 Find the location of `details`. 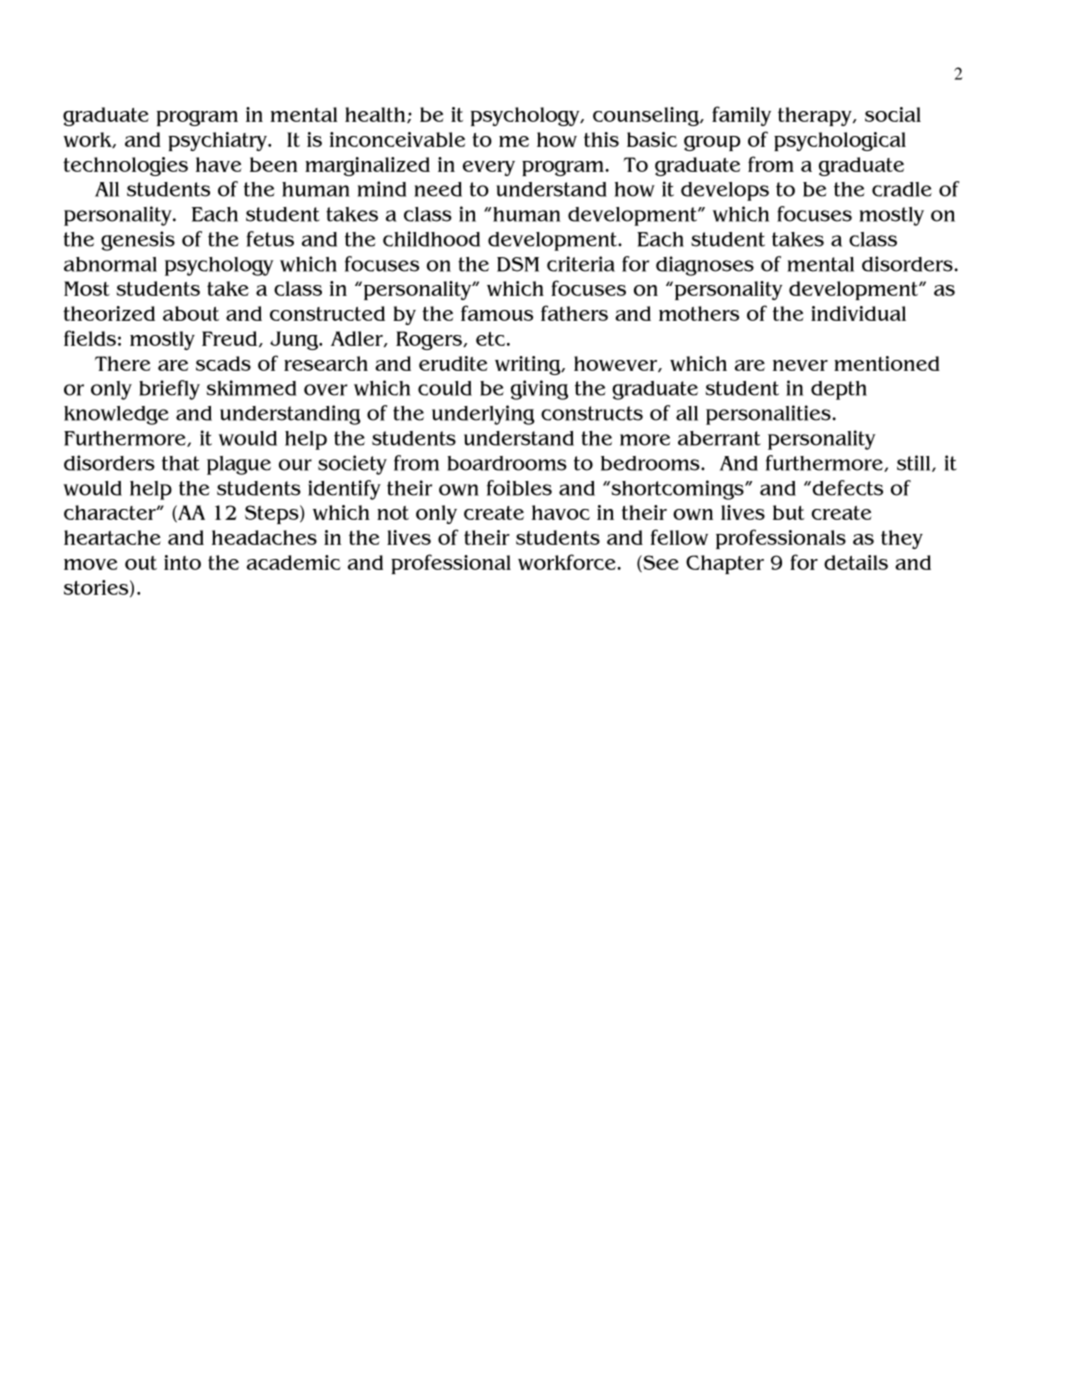

details is located at coordinates (856, 562).
